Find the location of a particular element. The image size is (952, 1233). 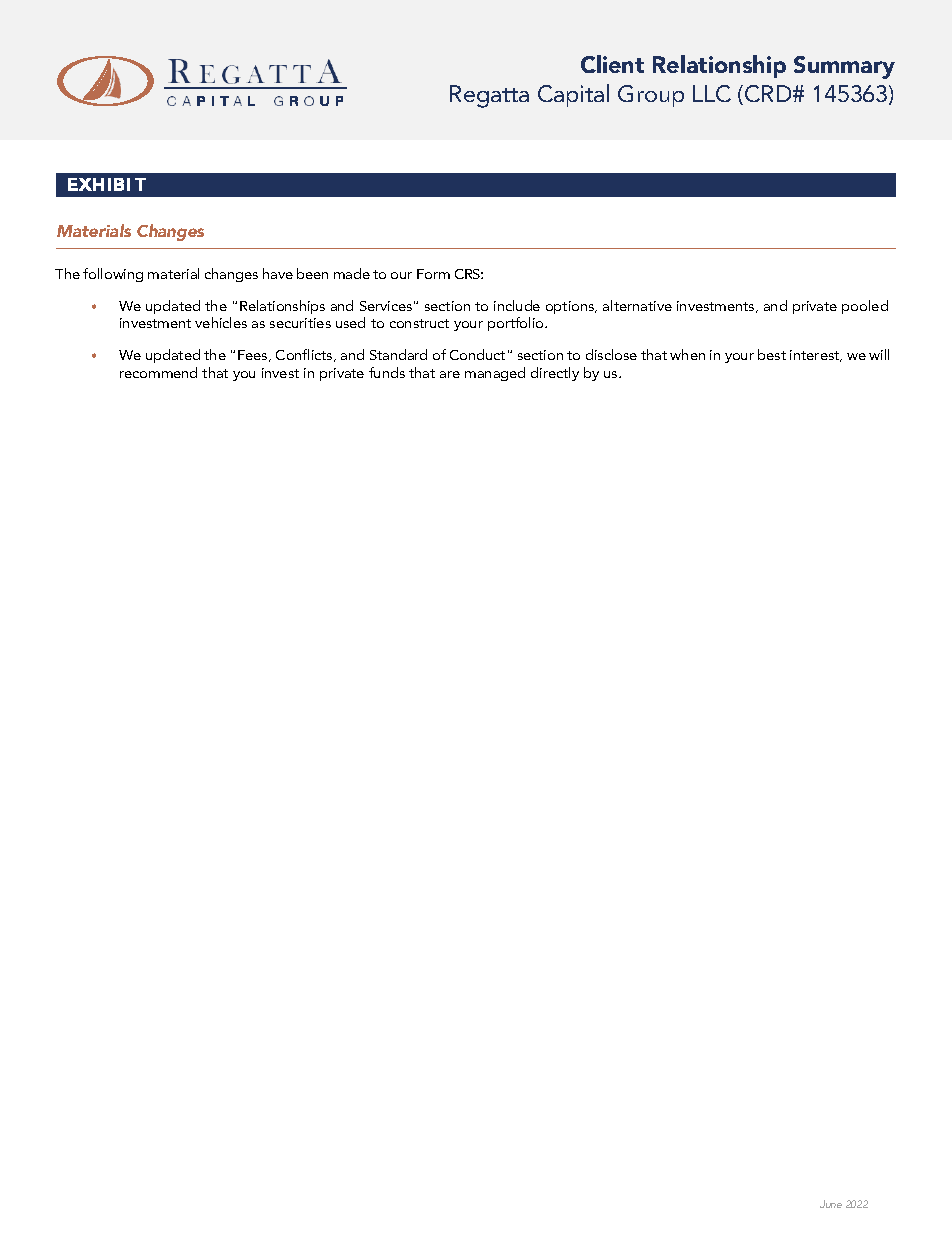

have is located at coordinates (278, 273).
